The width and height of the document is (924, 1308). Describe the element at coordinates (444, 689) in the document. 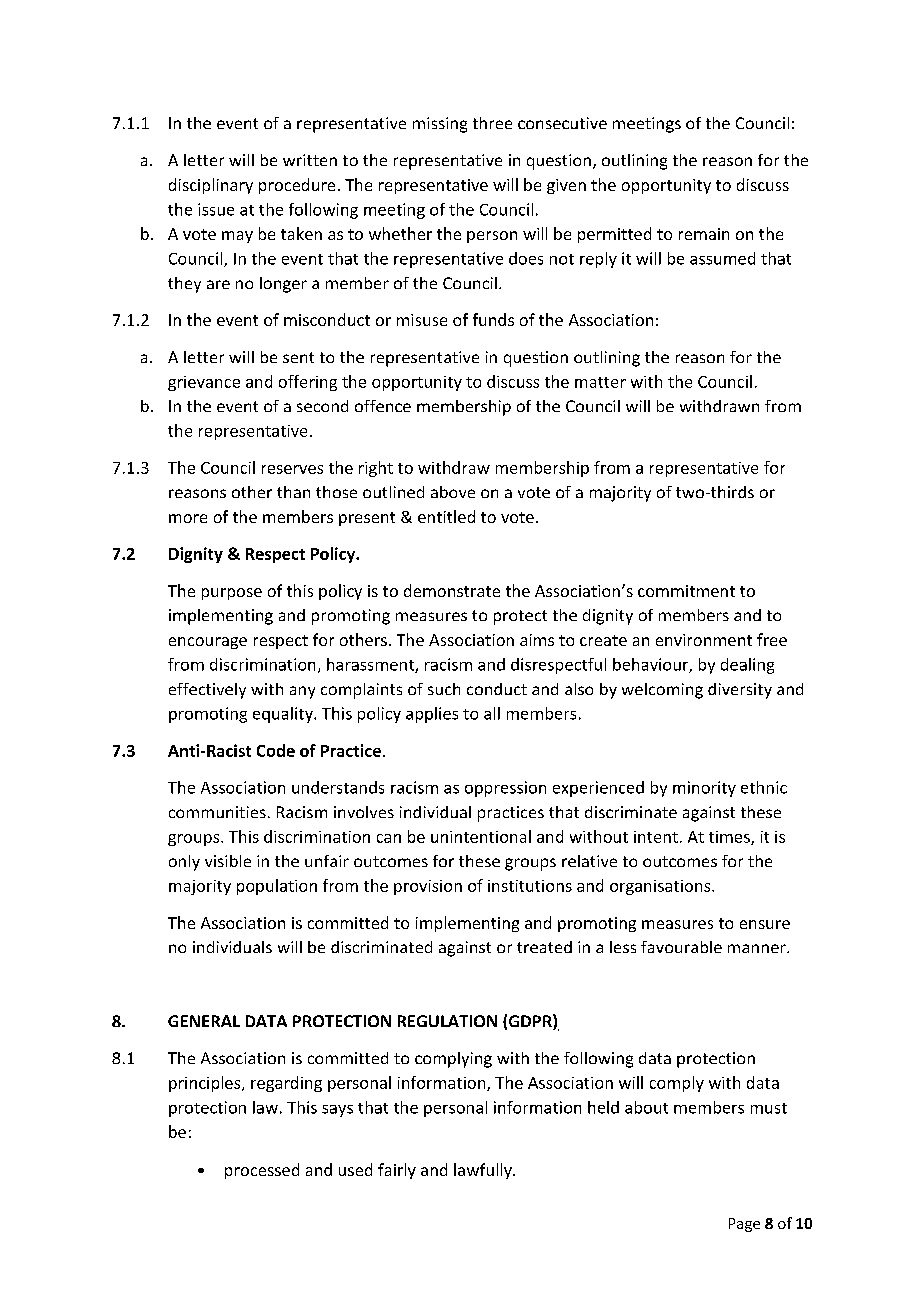

I see `such` at that location.
